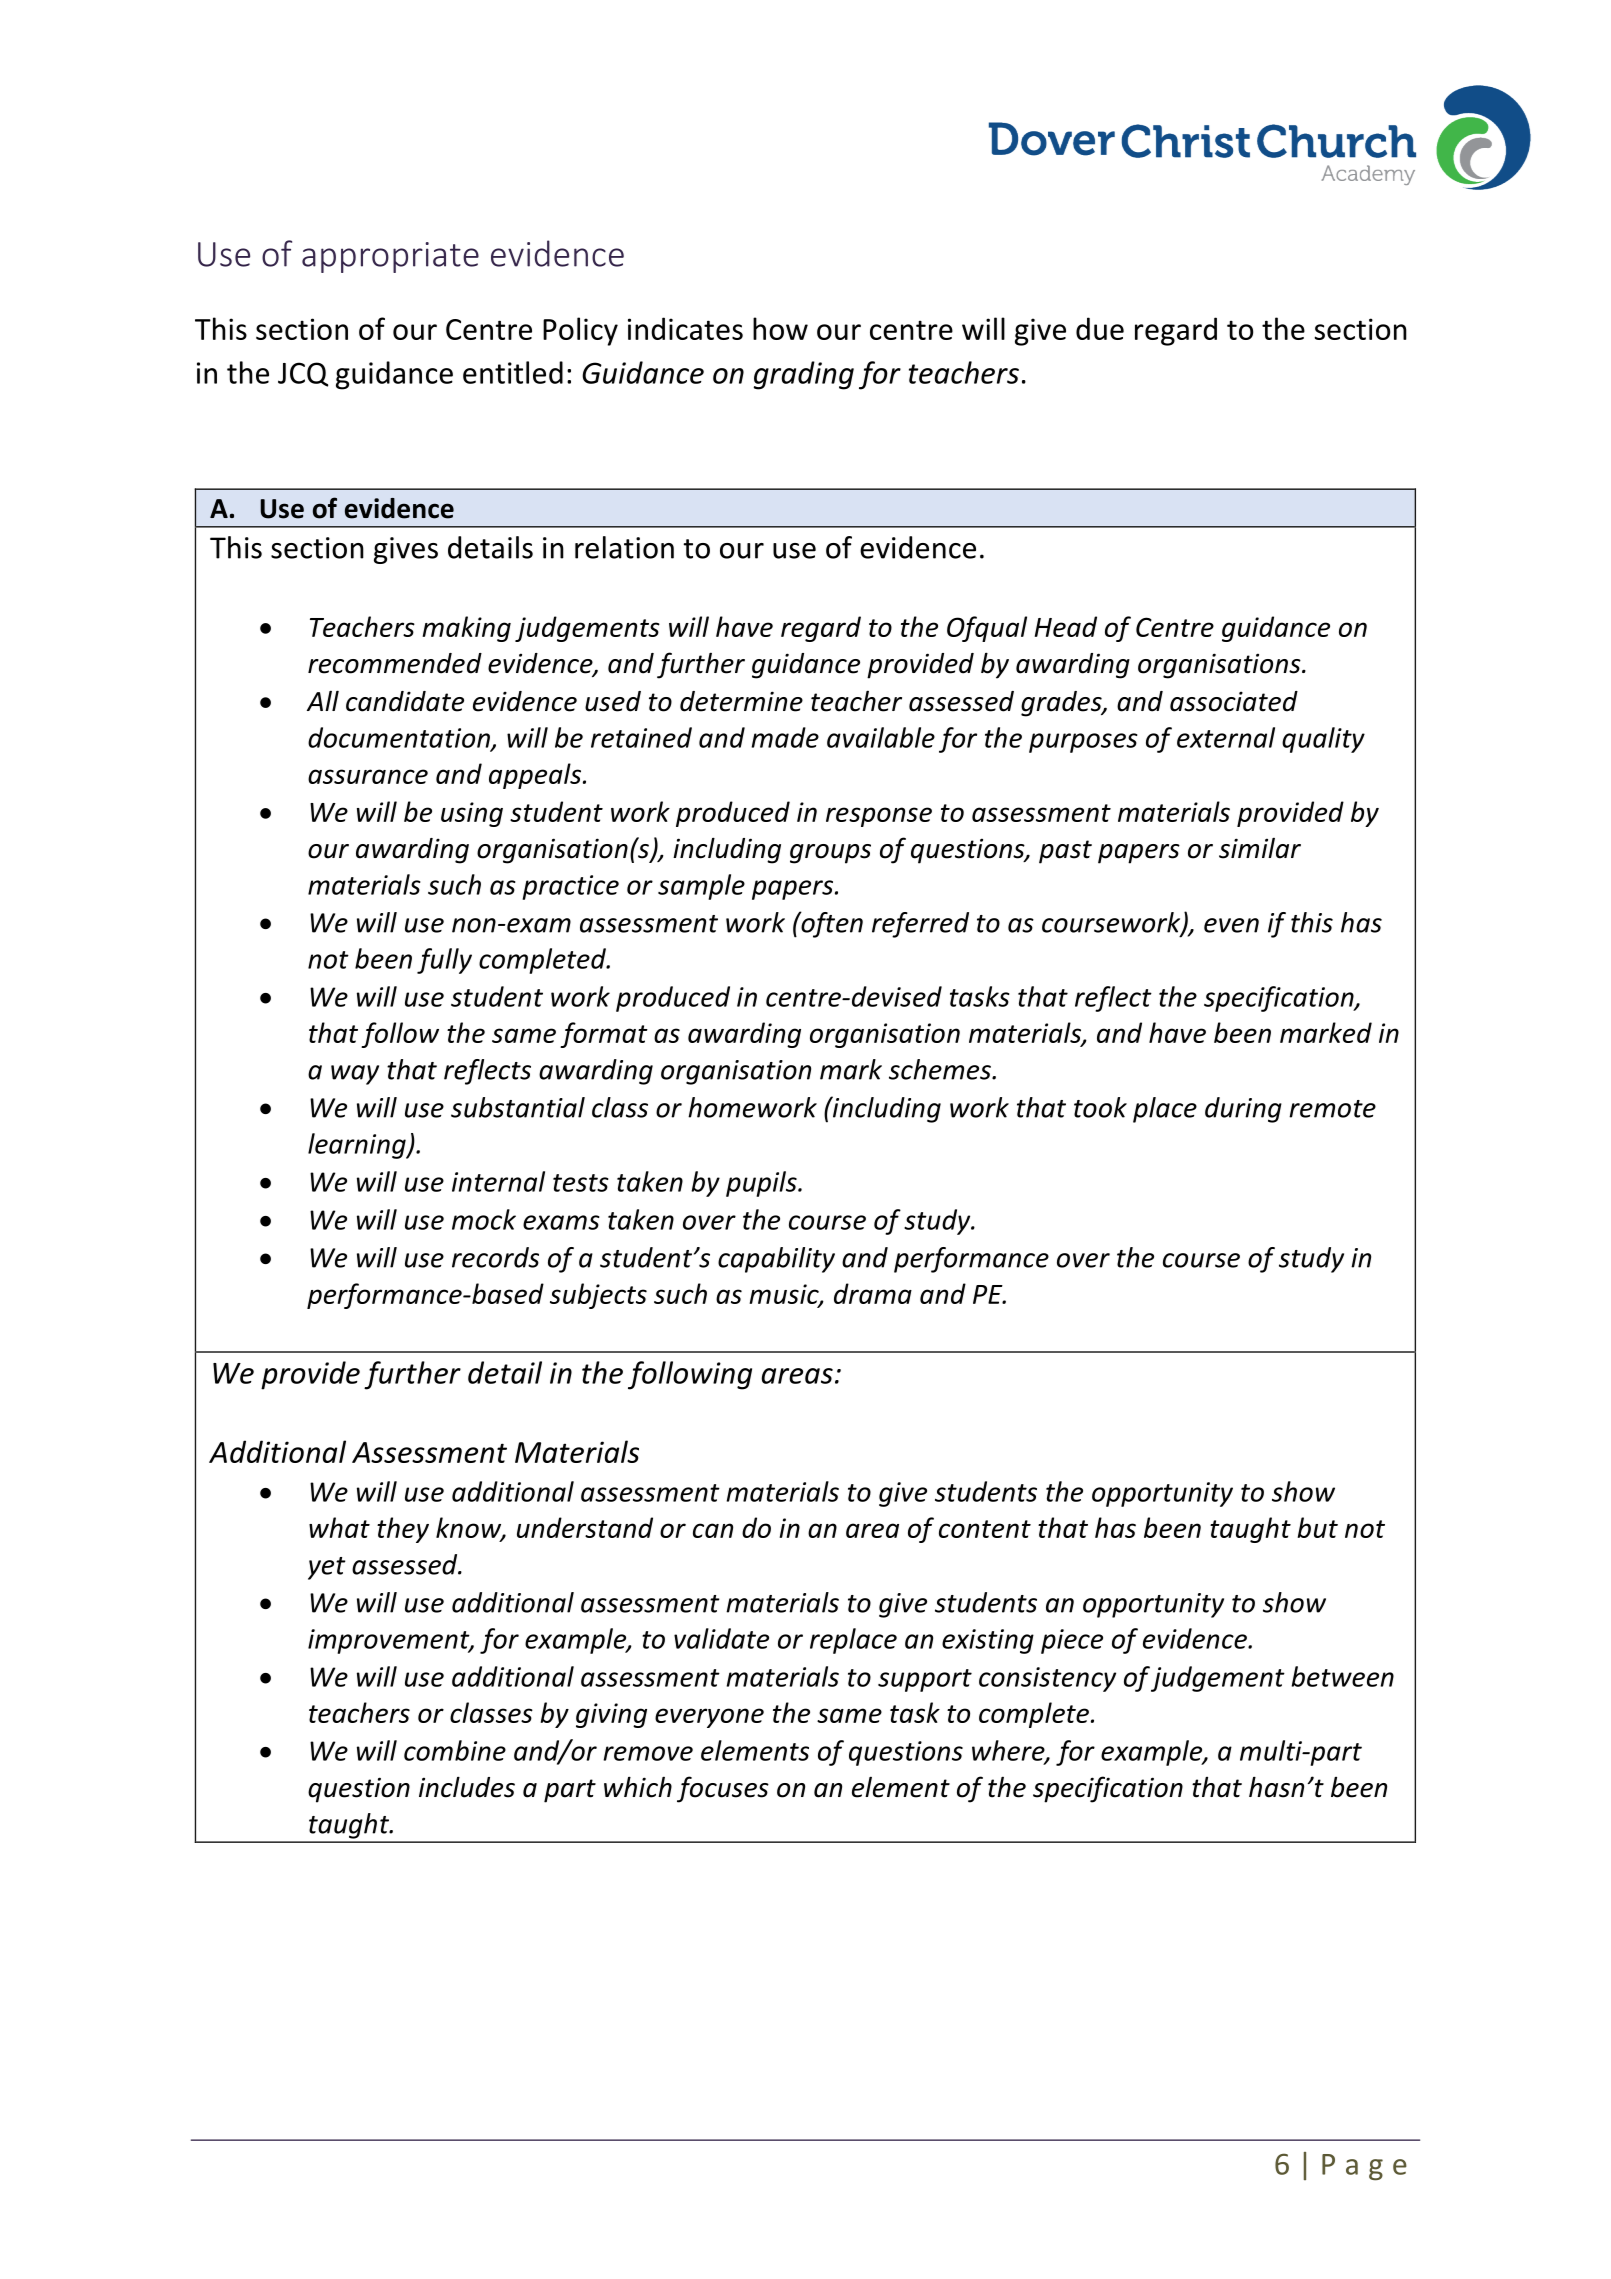 This screenshot has width=1611, height=2279. I want to click on includes, so click(467, 1787).
